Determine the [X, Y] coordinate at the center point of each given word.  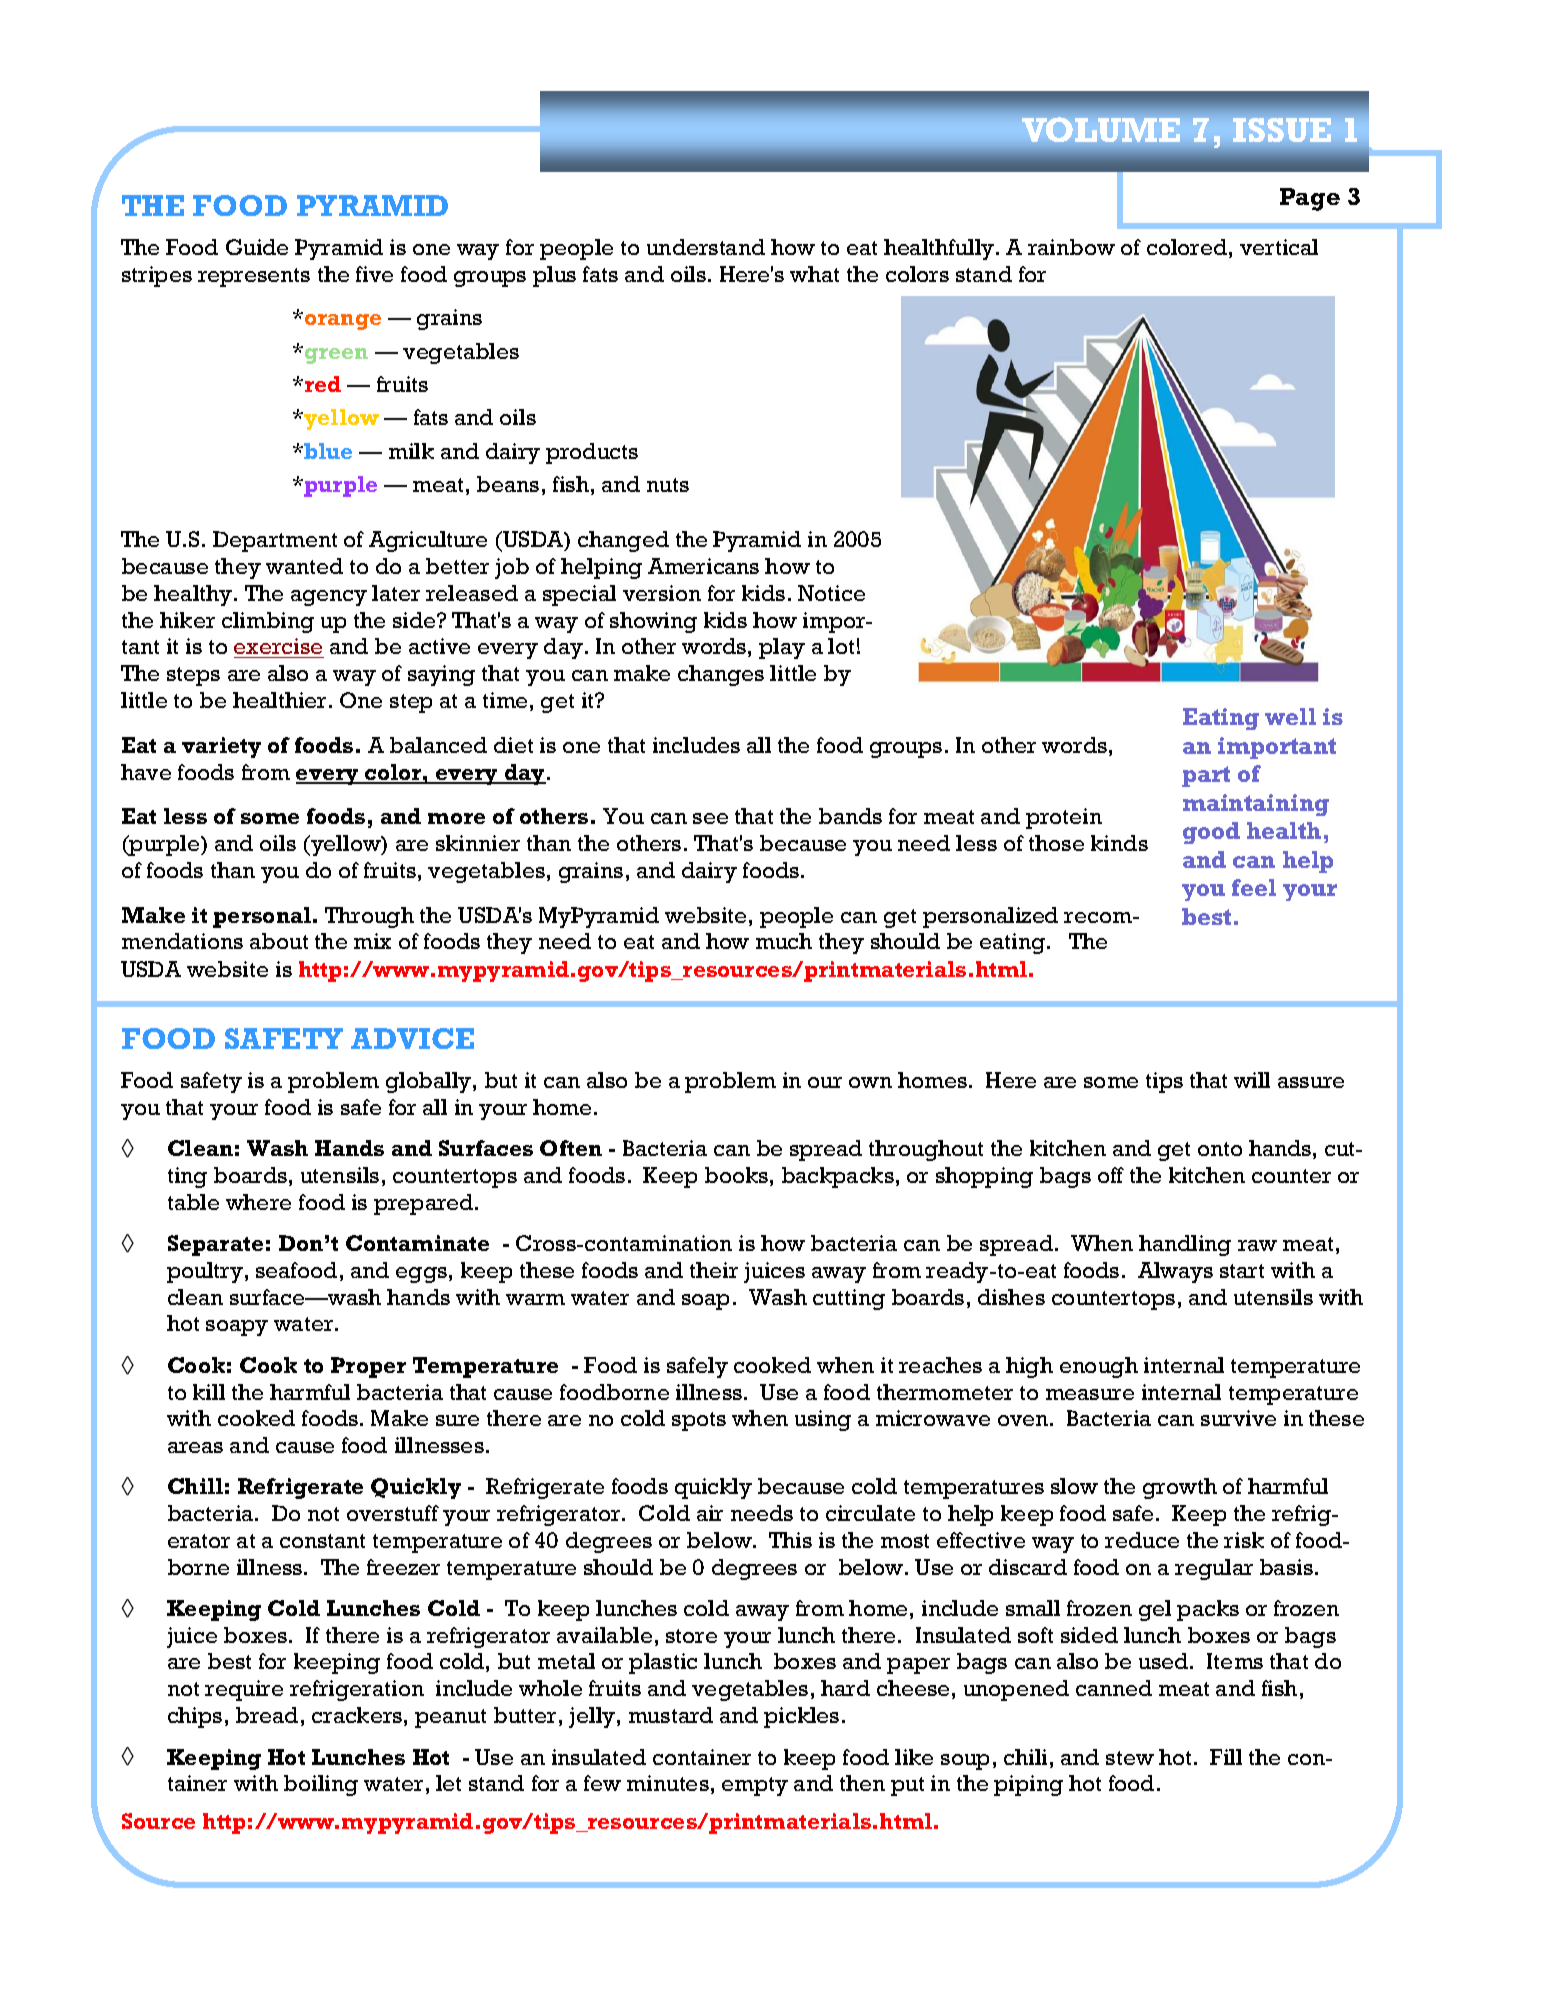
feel [1254, 887]
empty [755, 1786]
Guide [257, 247]
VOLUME [1101, 129]
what [814, 274]
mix [372, 941]
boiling [321, 1785]
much [784, 941]
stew [1130, 1758]
